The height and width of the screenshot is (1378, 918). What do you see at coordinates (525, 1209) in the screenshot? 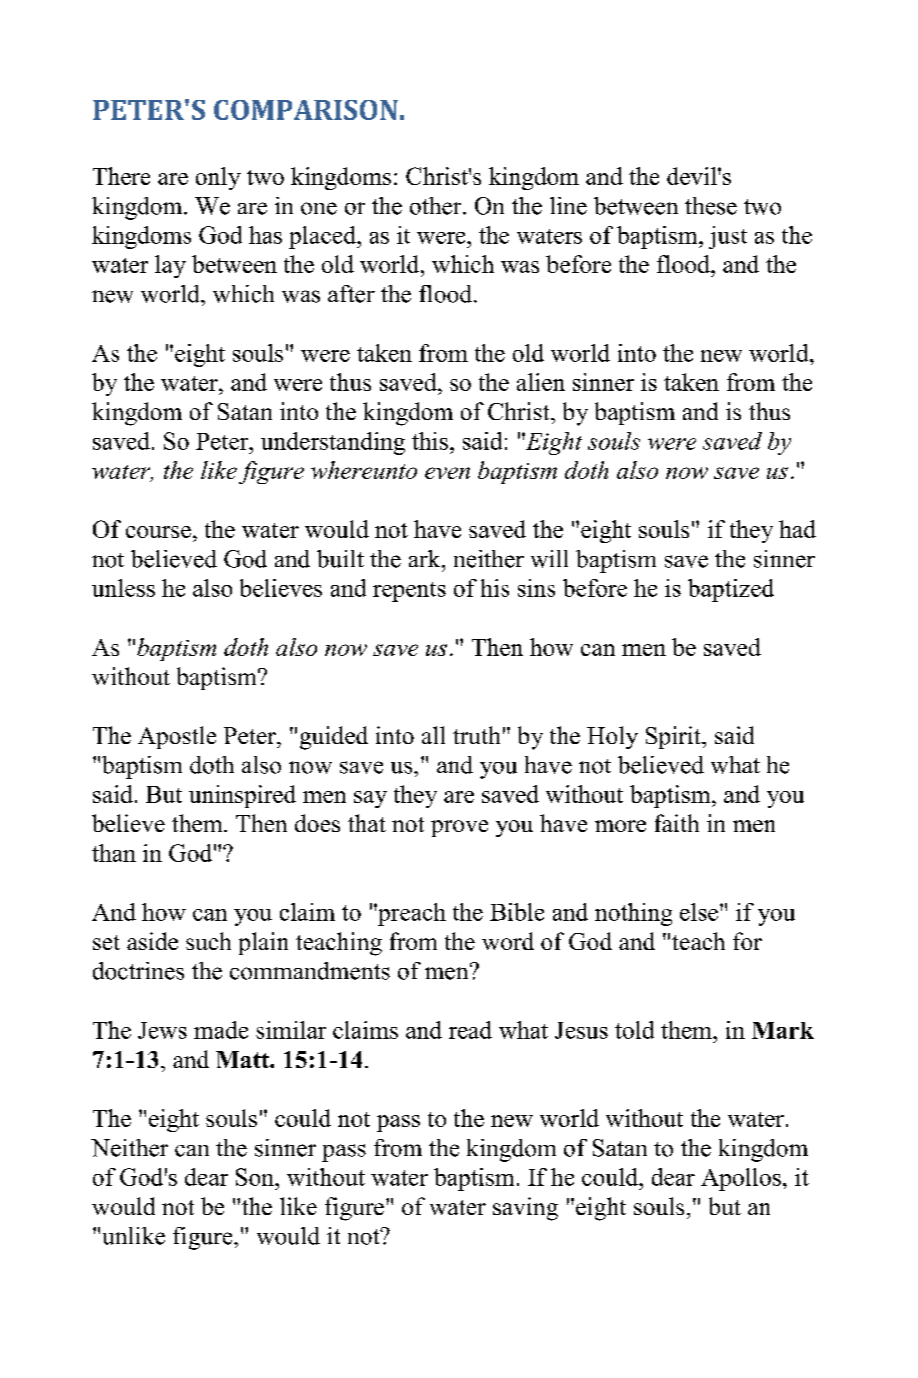
I see `saving` at bounding box center [525, 1209].
